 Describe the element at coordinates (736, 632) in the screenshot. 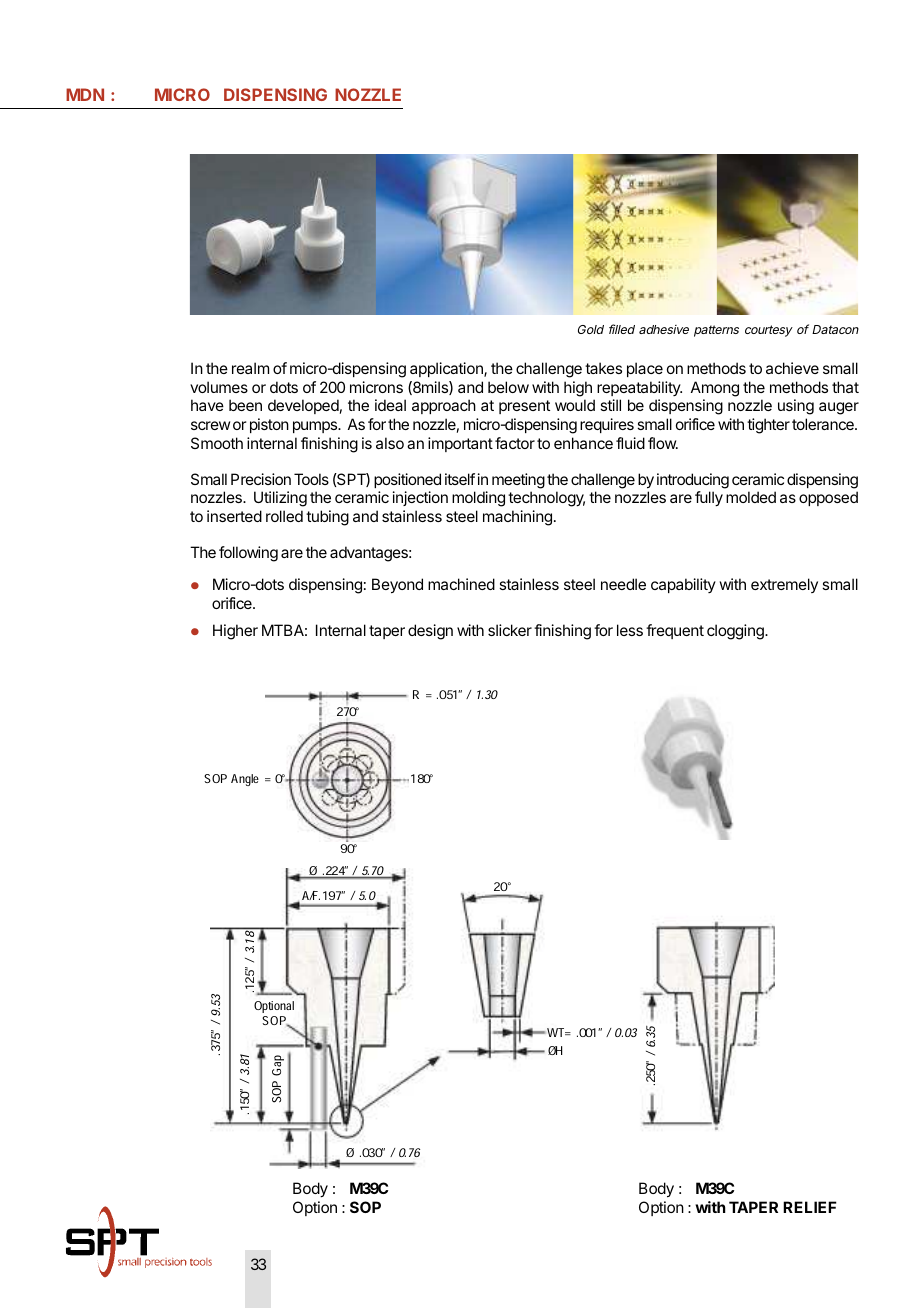

I see `clogging` at that location.
